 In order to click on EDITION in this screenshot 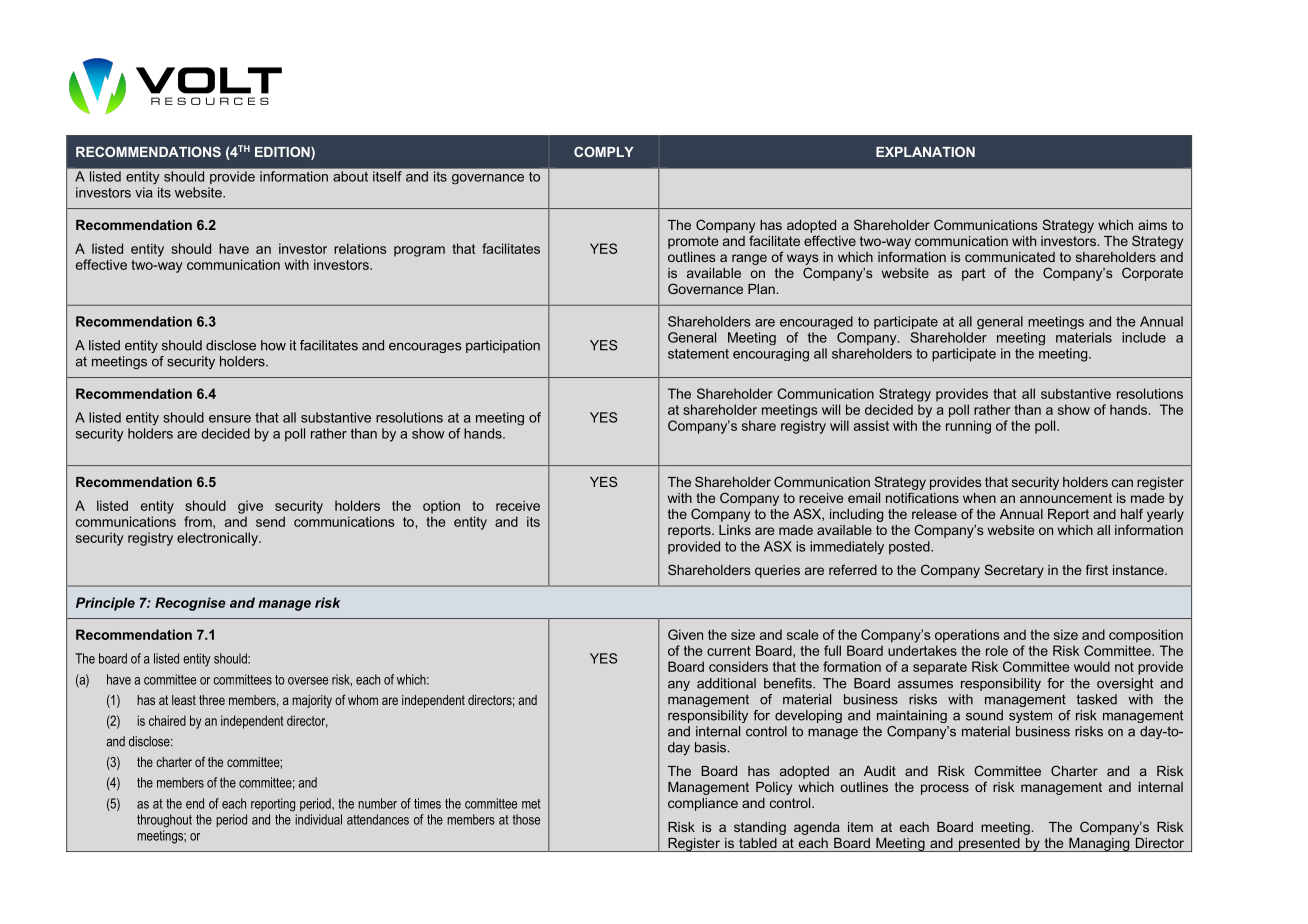, I will do `click(283, 153)`.
